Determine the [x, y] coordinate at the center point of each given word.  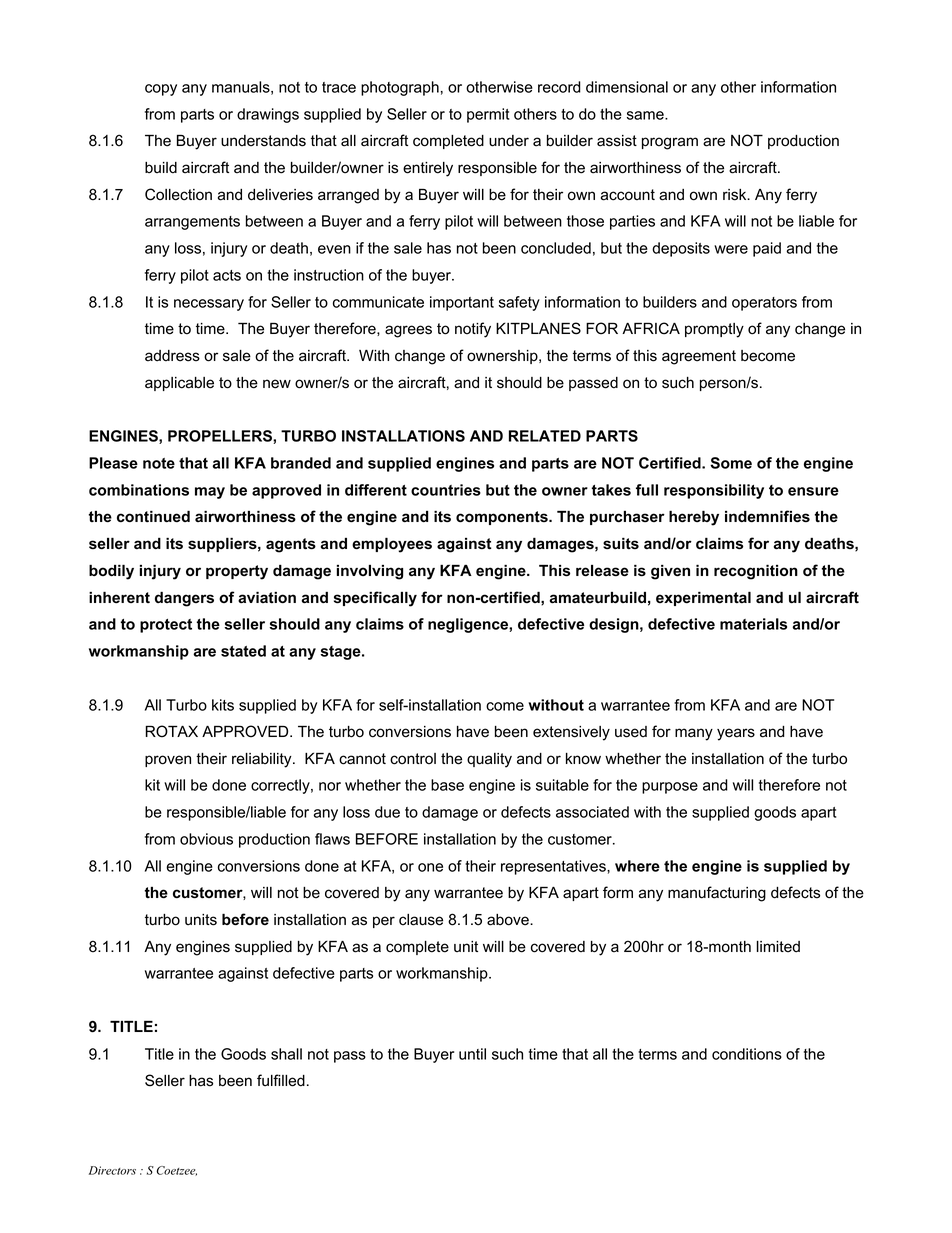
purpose [670, 788]
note [159, 463]
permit [488, 115]
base [447, 785]
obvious [206, 839]
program [670, 143]
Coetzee [177, 1171]
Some [731, 463]
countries [446, 490]
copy [161, 90]
